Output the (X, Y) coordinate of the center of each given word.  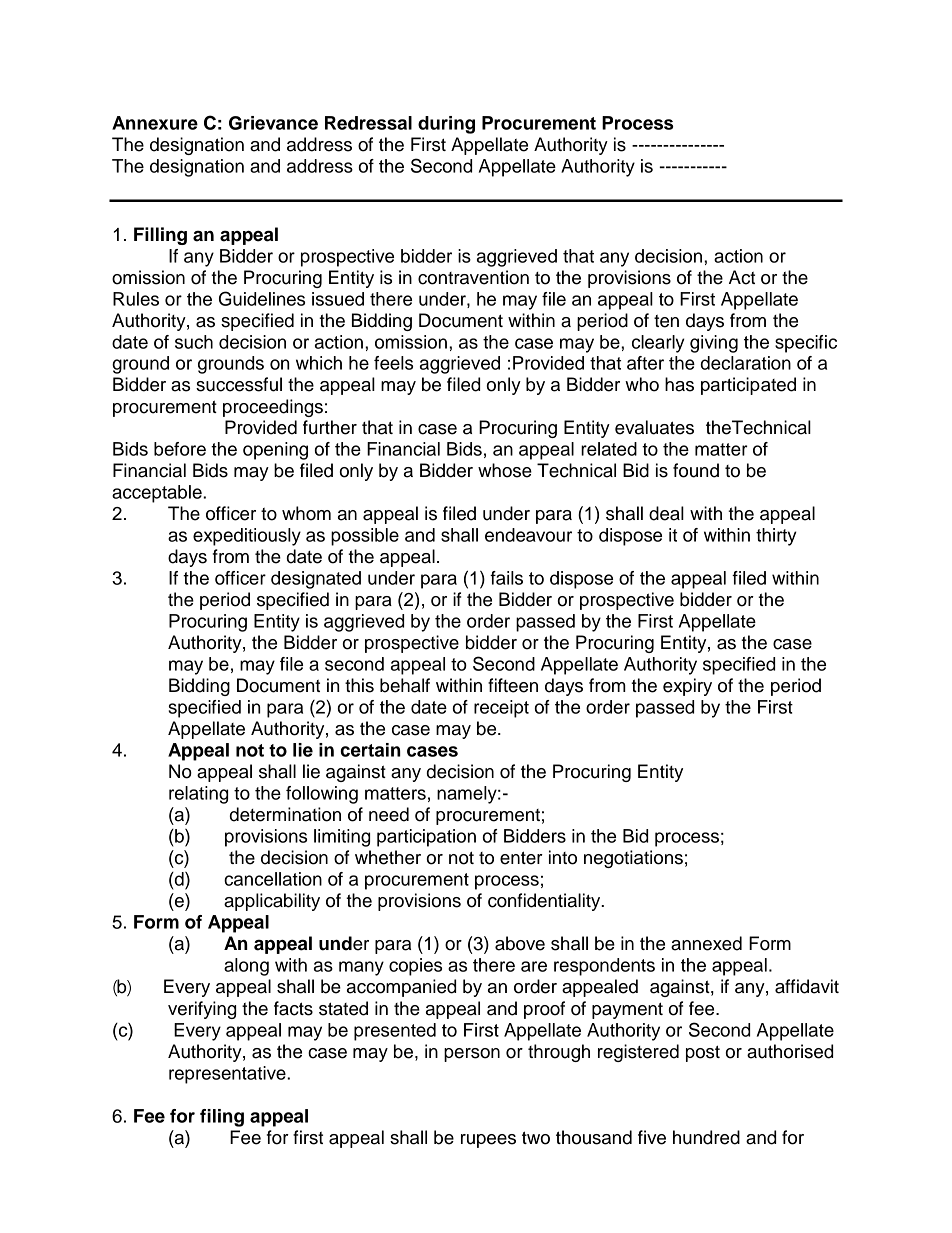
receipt (501, 709)
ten (666, 321)
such (194, 342)
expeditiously (247, 537)
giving (714, 344)
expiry (687, 687)
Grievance (273, 123)
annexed (706, 943)
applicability (272, 902)
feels (393, 363)
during (446, 125)
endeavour (528, 535)
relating (198, 795)
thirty (776, 537)
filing (222, 1118)
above (520, 943)
